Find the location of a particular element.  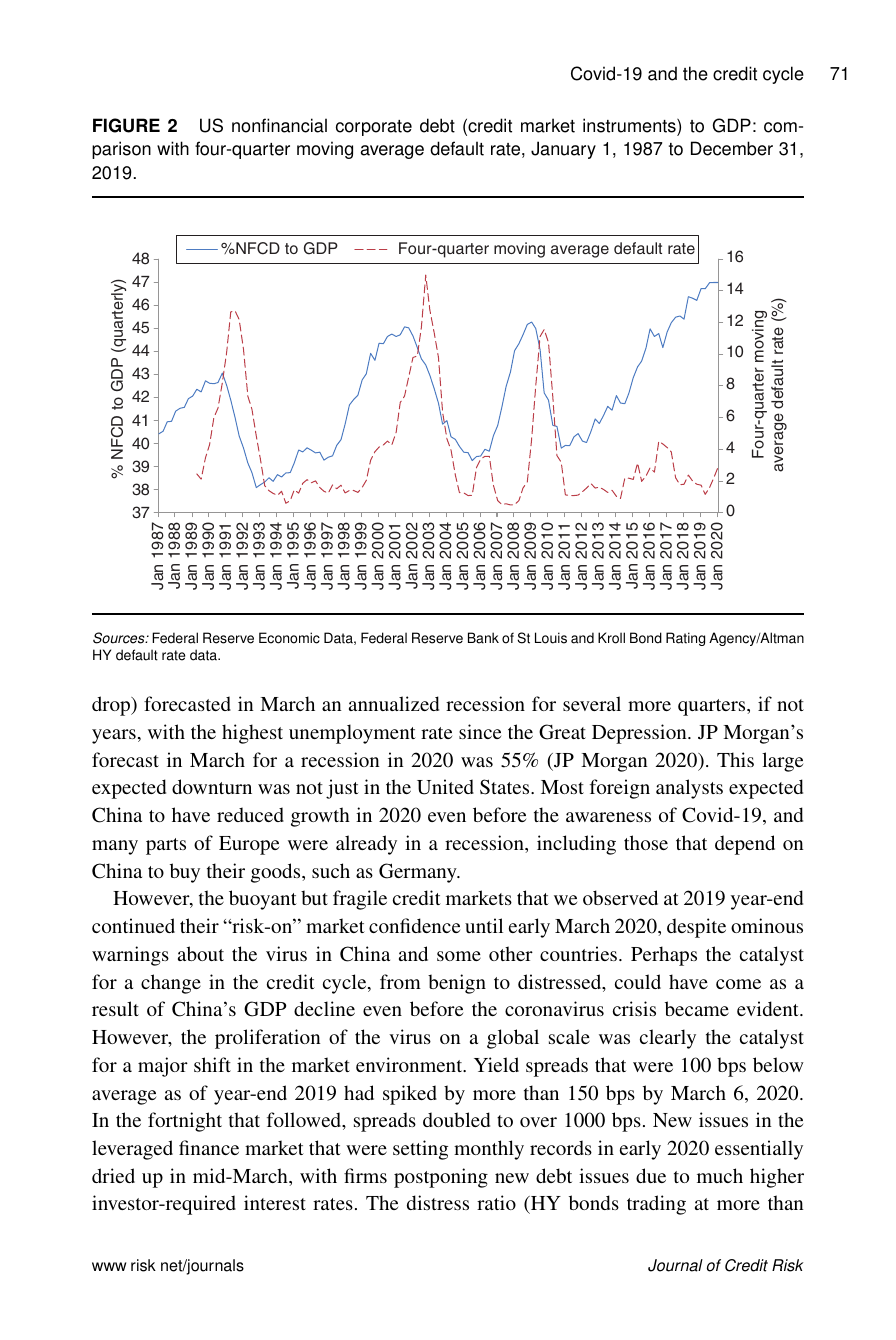

postponing is located at coordinates (441, 1178).
